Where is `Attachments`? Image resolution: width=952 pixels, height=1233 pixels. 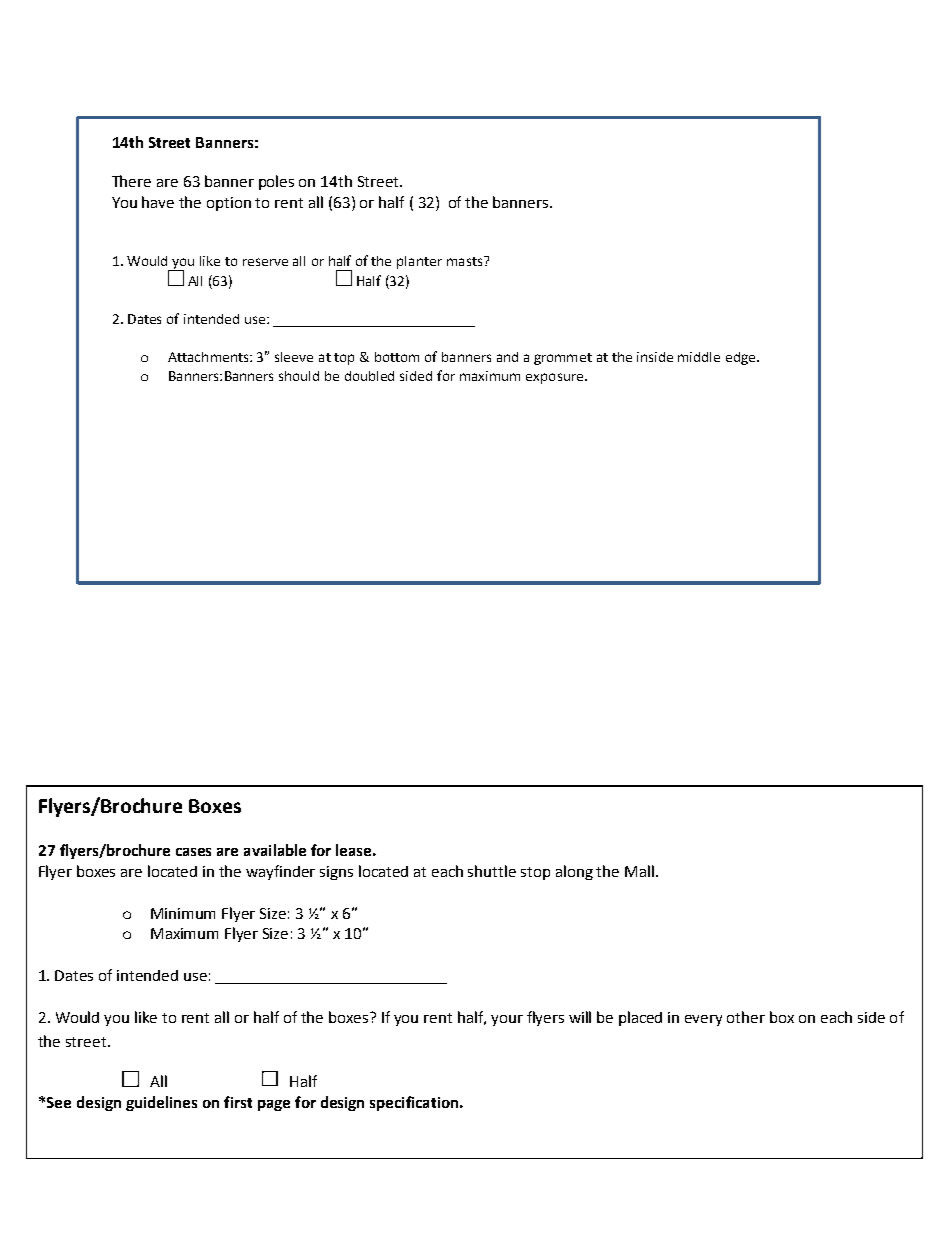 Attachments is located at coordinates (209, 357).
